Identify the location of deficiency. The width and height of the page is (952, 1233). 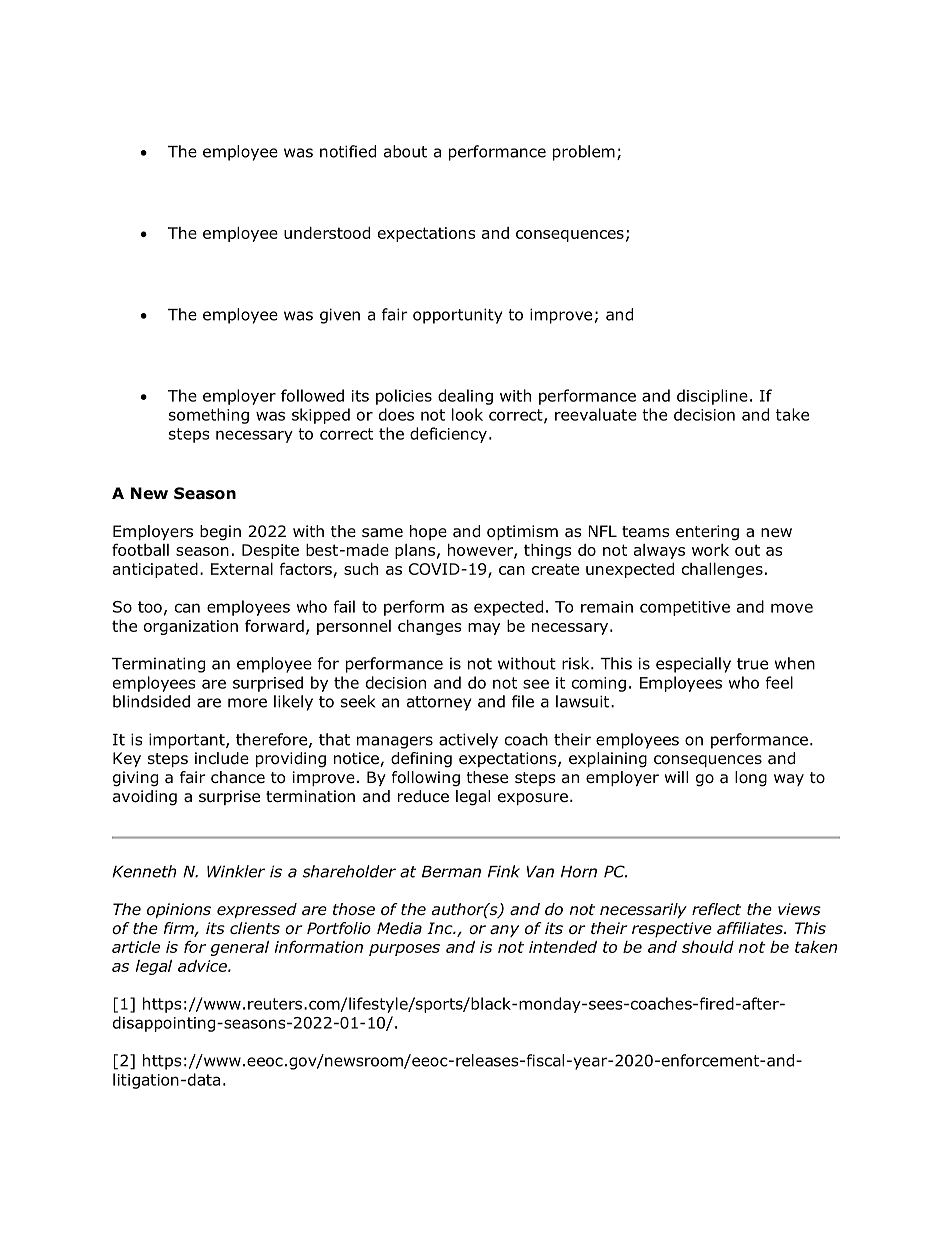
(448, 435).
